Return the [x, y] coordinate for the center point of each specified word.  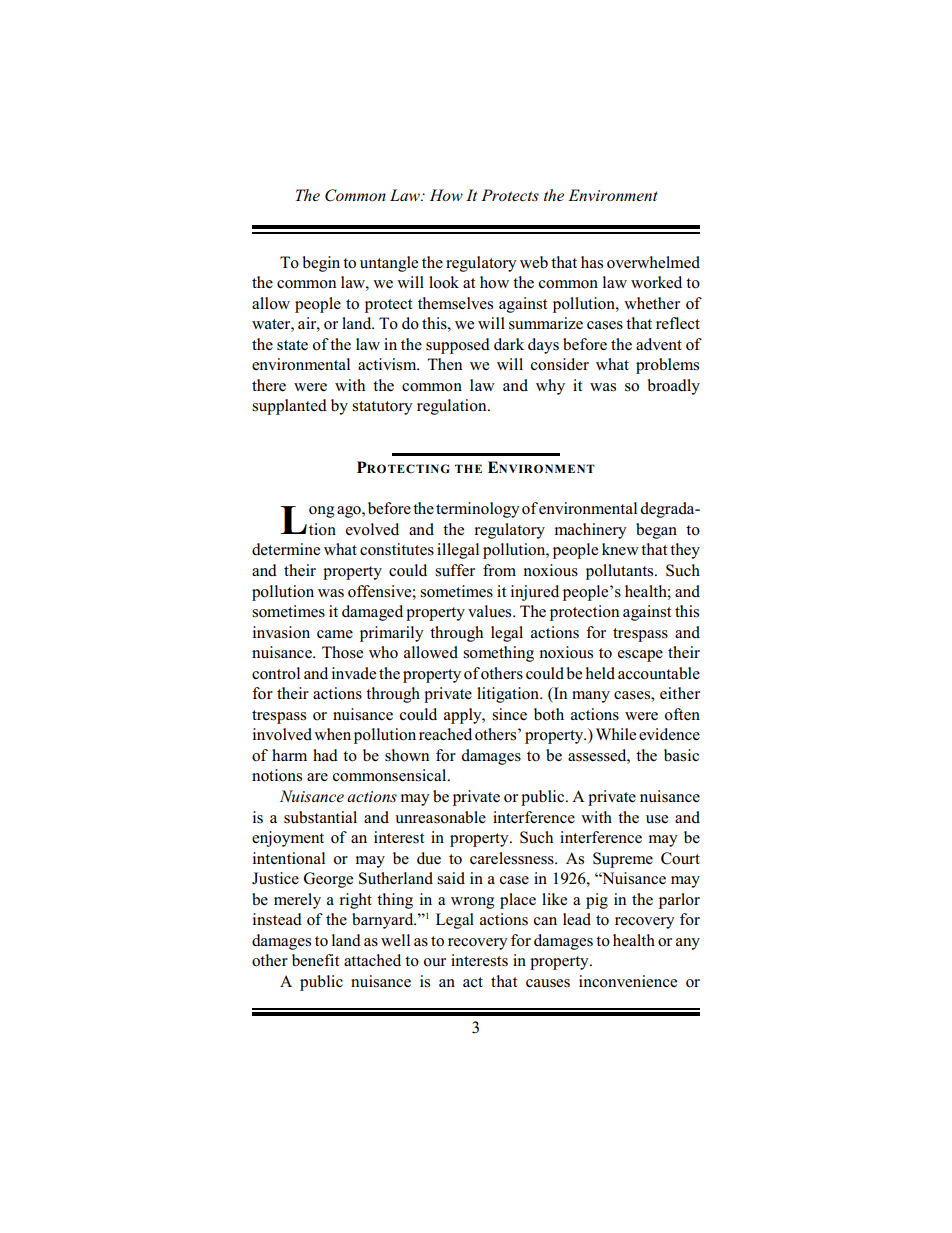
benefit [315, 960]
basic [681, 755]
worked [656, 282]
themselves [455, 303]
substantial [320, 817]
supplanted [289, 407]
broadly [673, 387]
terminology [478, 510]
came [335, 634]
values [491, 611]
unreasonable [440, 817]
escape [640, 656]
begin [321, 264]
